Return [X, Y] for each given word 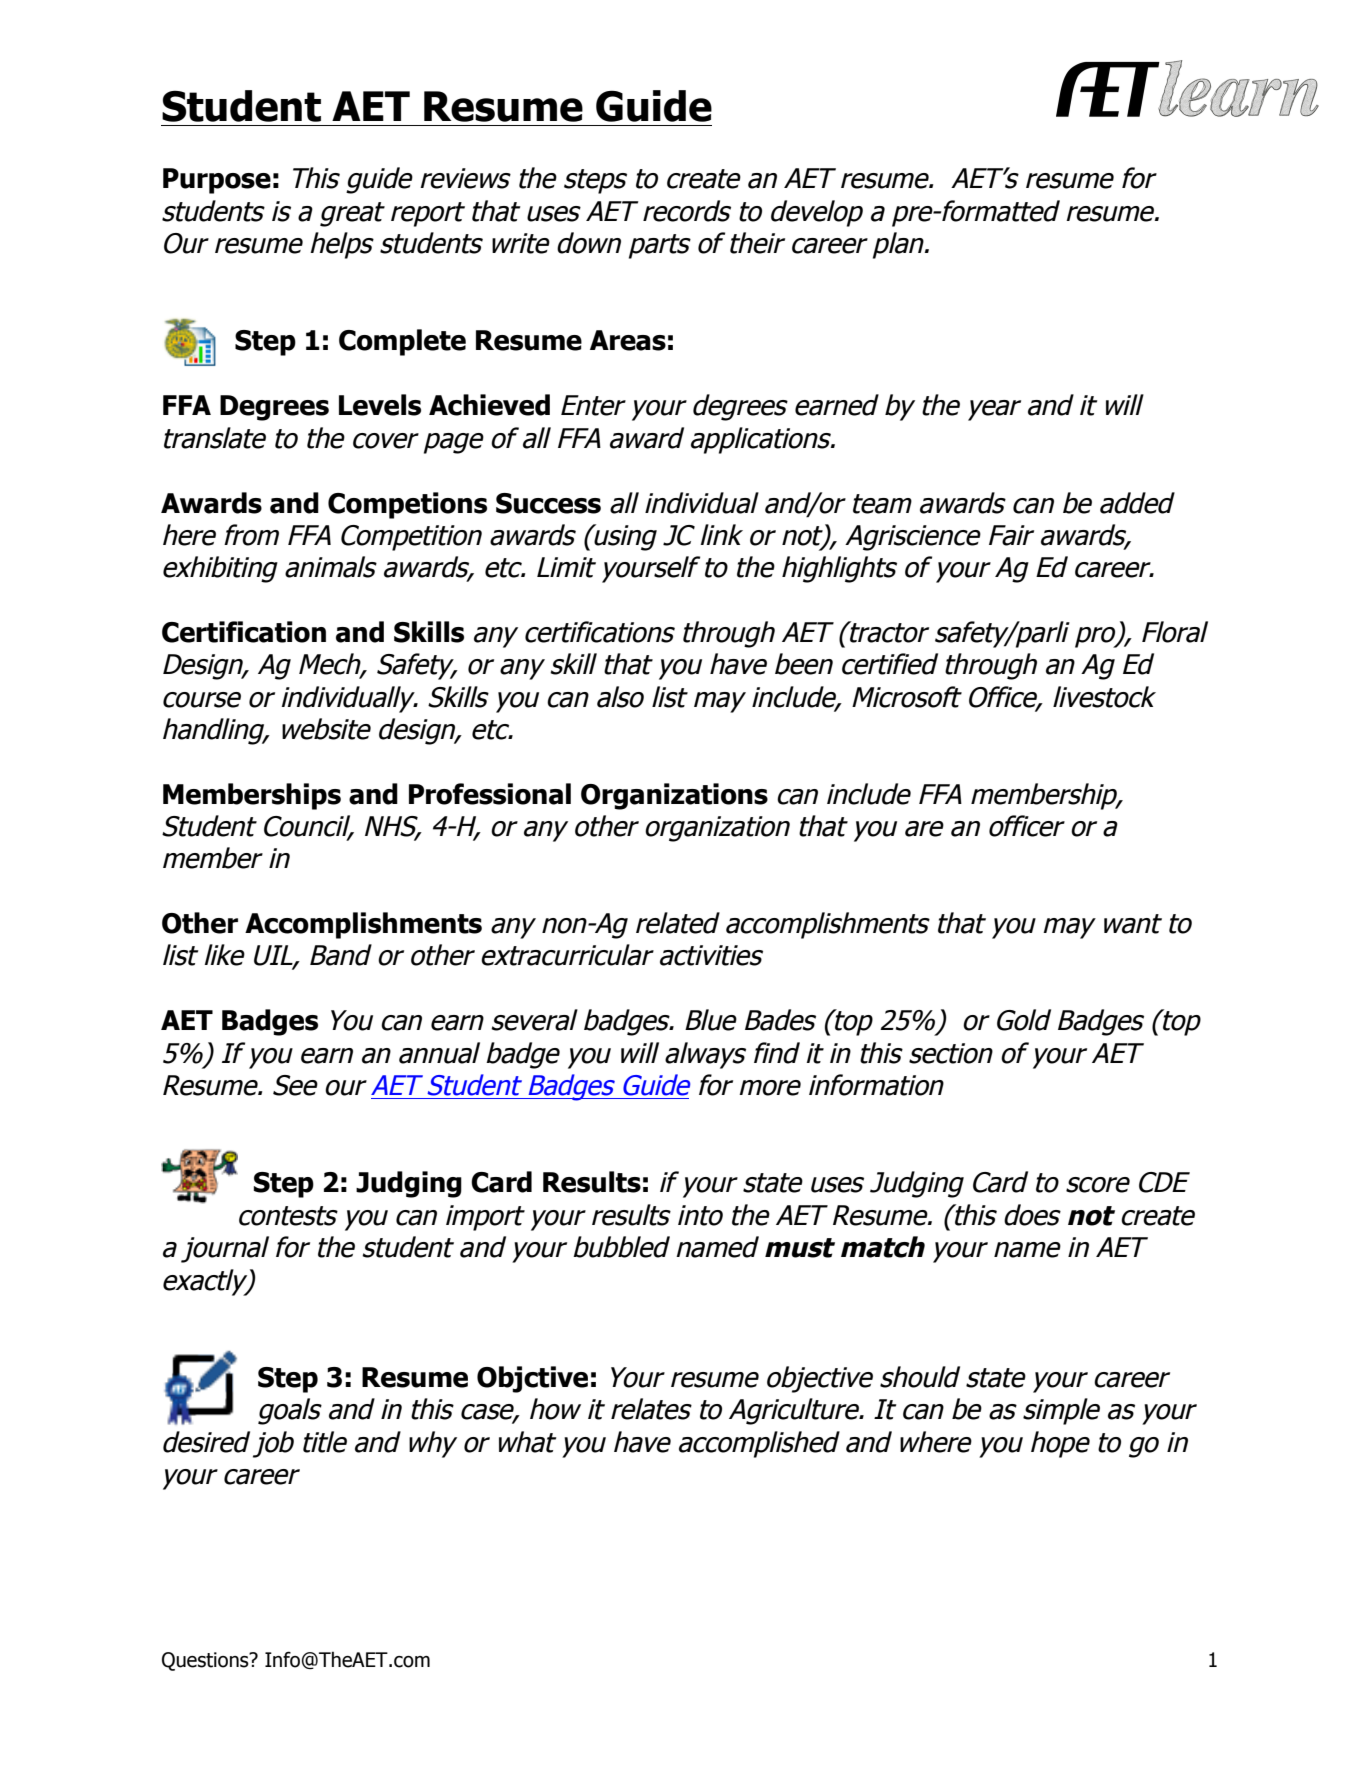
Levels [380, 405]
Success [548, 503]
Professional [490, 794]
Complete [402, 342]
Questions [206, 1661]
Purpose [217, 181]
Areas [628, 340]
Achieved [489, 405]
